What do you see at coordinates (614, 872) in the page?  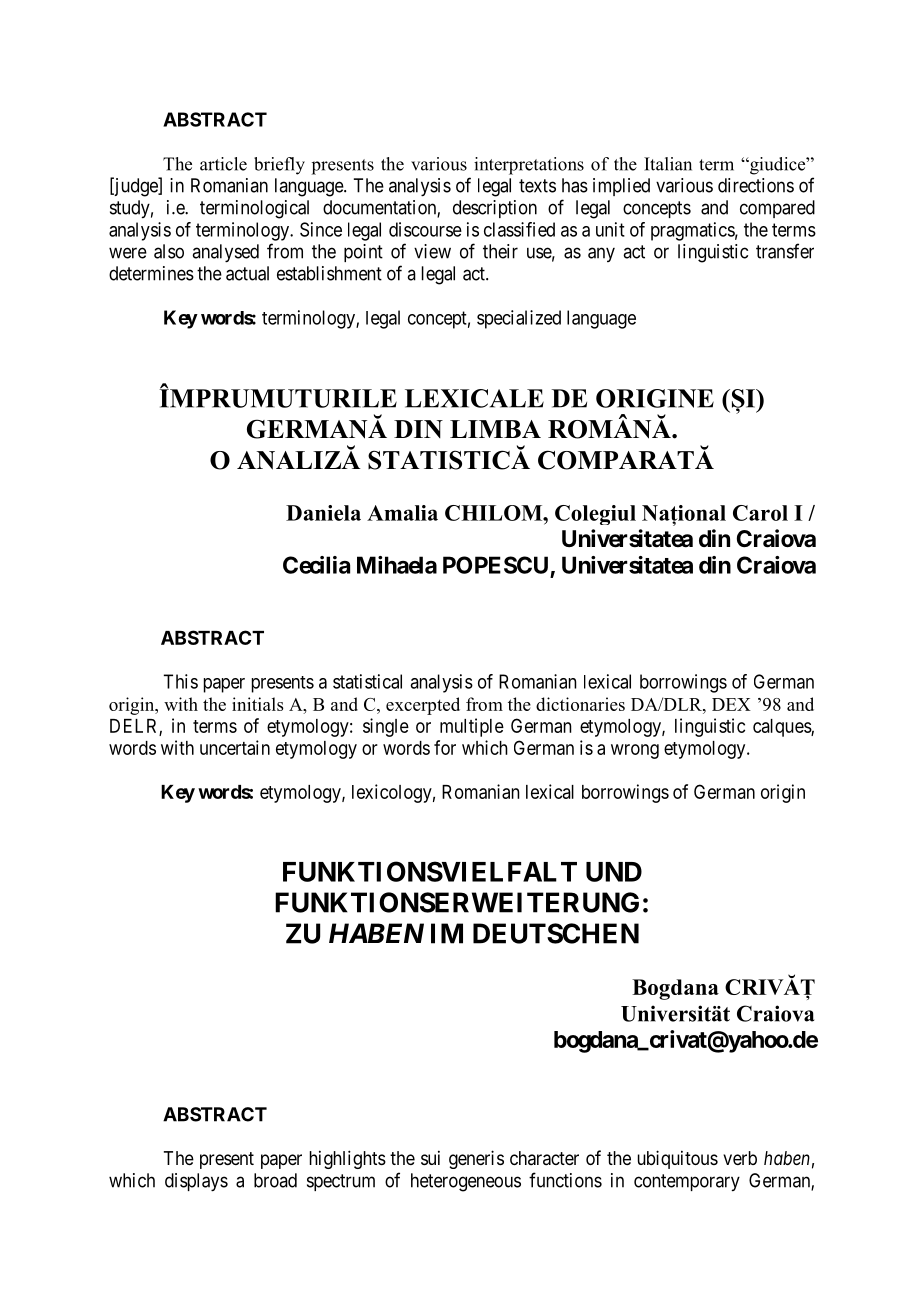 I see `UND` at bounding box center [614, 872].
